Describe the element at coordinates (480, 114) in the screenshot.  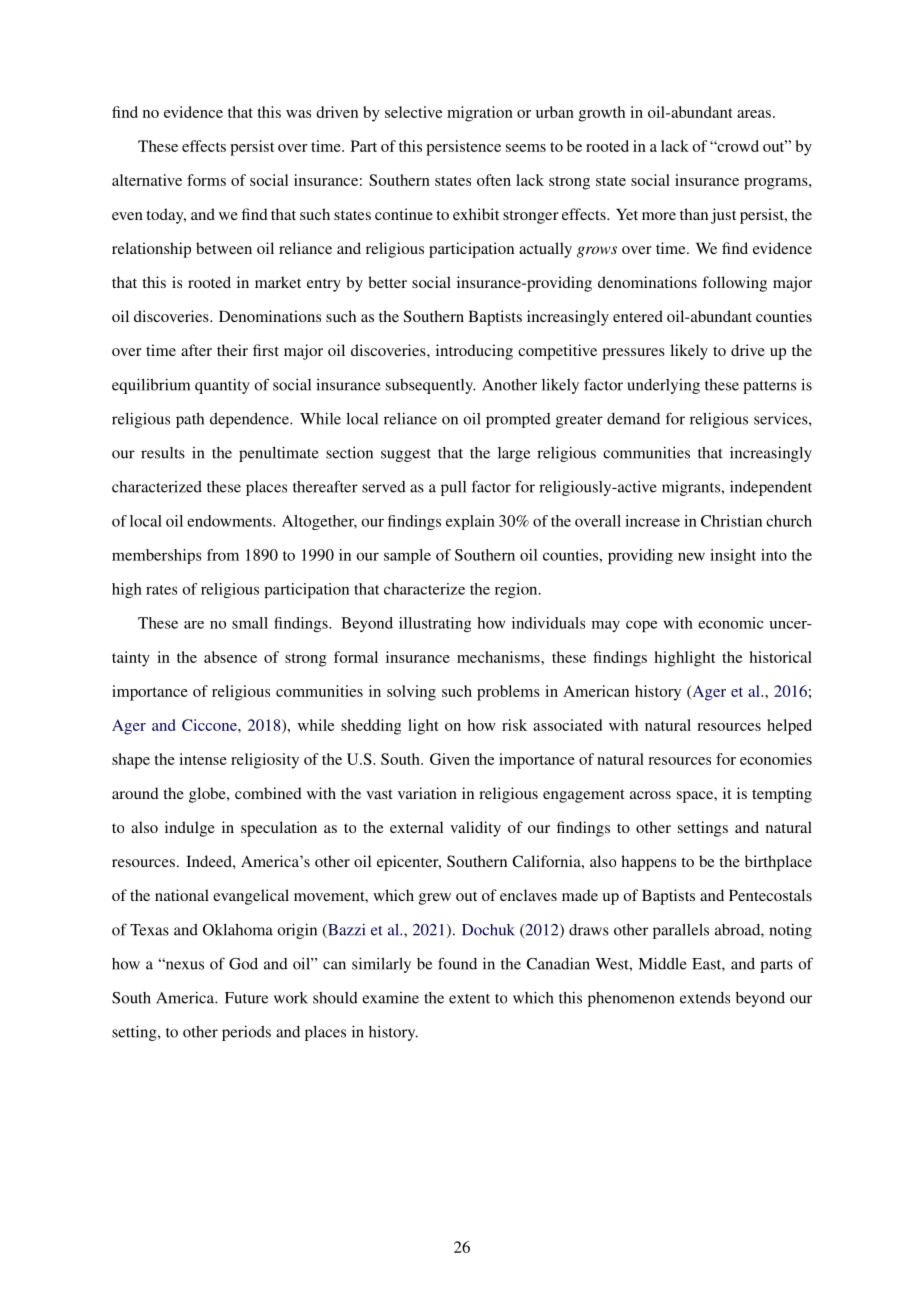
I see `migration` at that location.
